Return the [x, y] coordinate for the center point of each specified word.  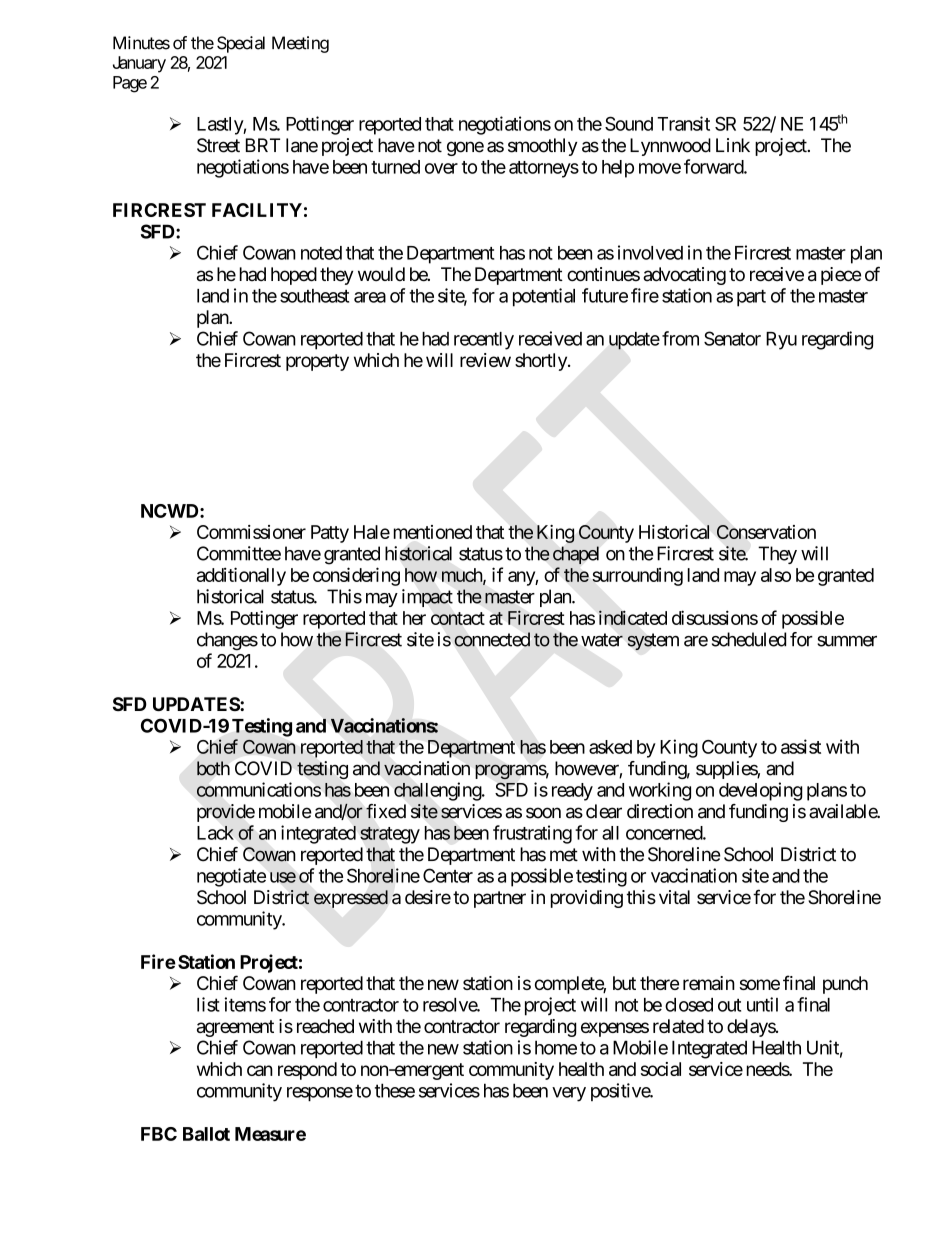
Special [241, 44]
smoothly [543, 147]
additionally [241, 576]
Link [733, 145]
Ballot [206, 1134]
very [569, 1094]
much [463, 576]
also [776, 575]
